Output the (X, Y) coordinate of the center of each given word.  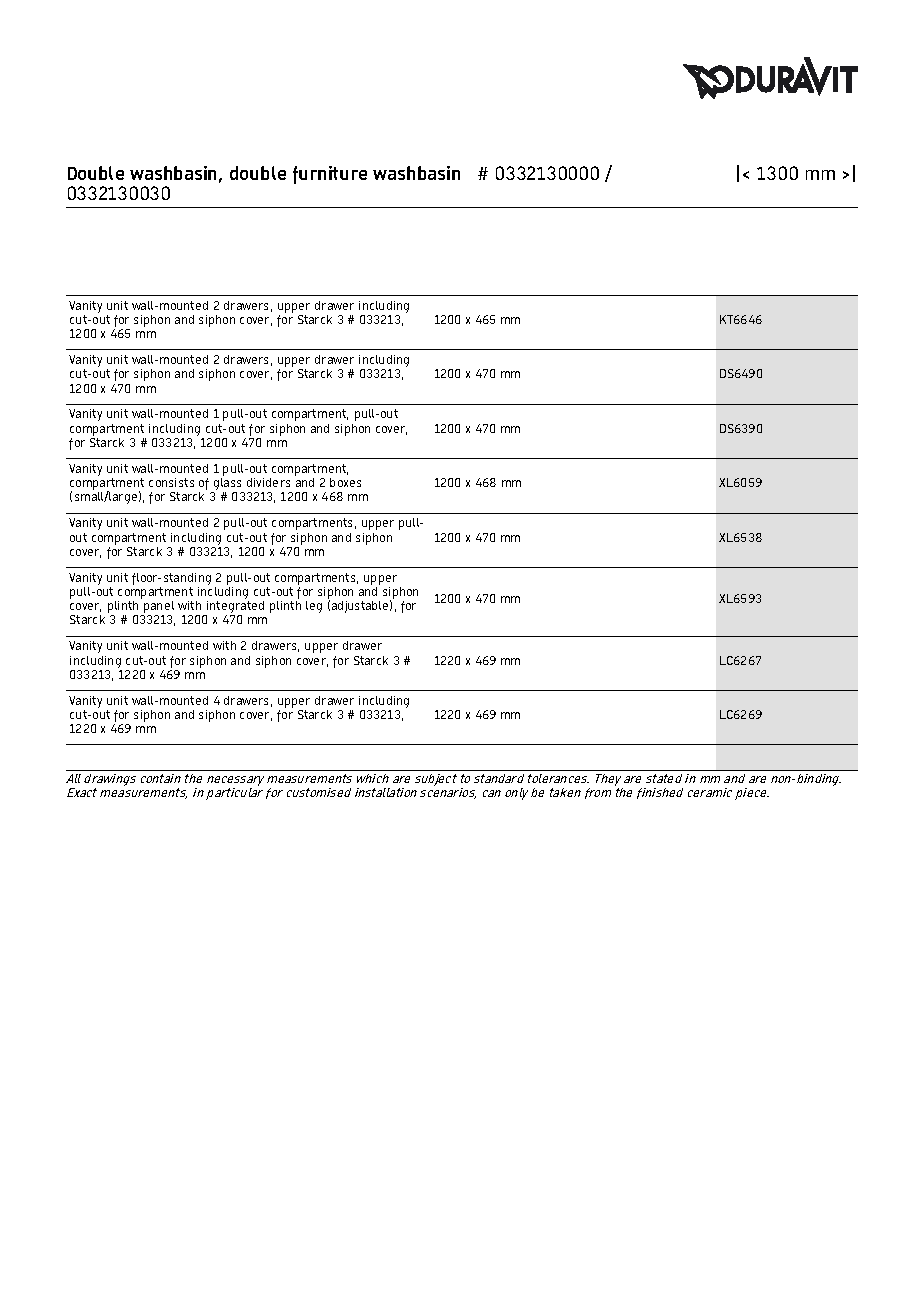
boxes (345, 482)
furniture (330, 175)
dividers (268, 482)
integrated (234, 608)
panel (158, 608)
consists (171, 482)
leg (314, 607)
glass (227, 485)
